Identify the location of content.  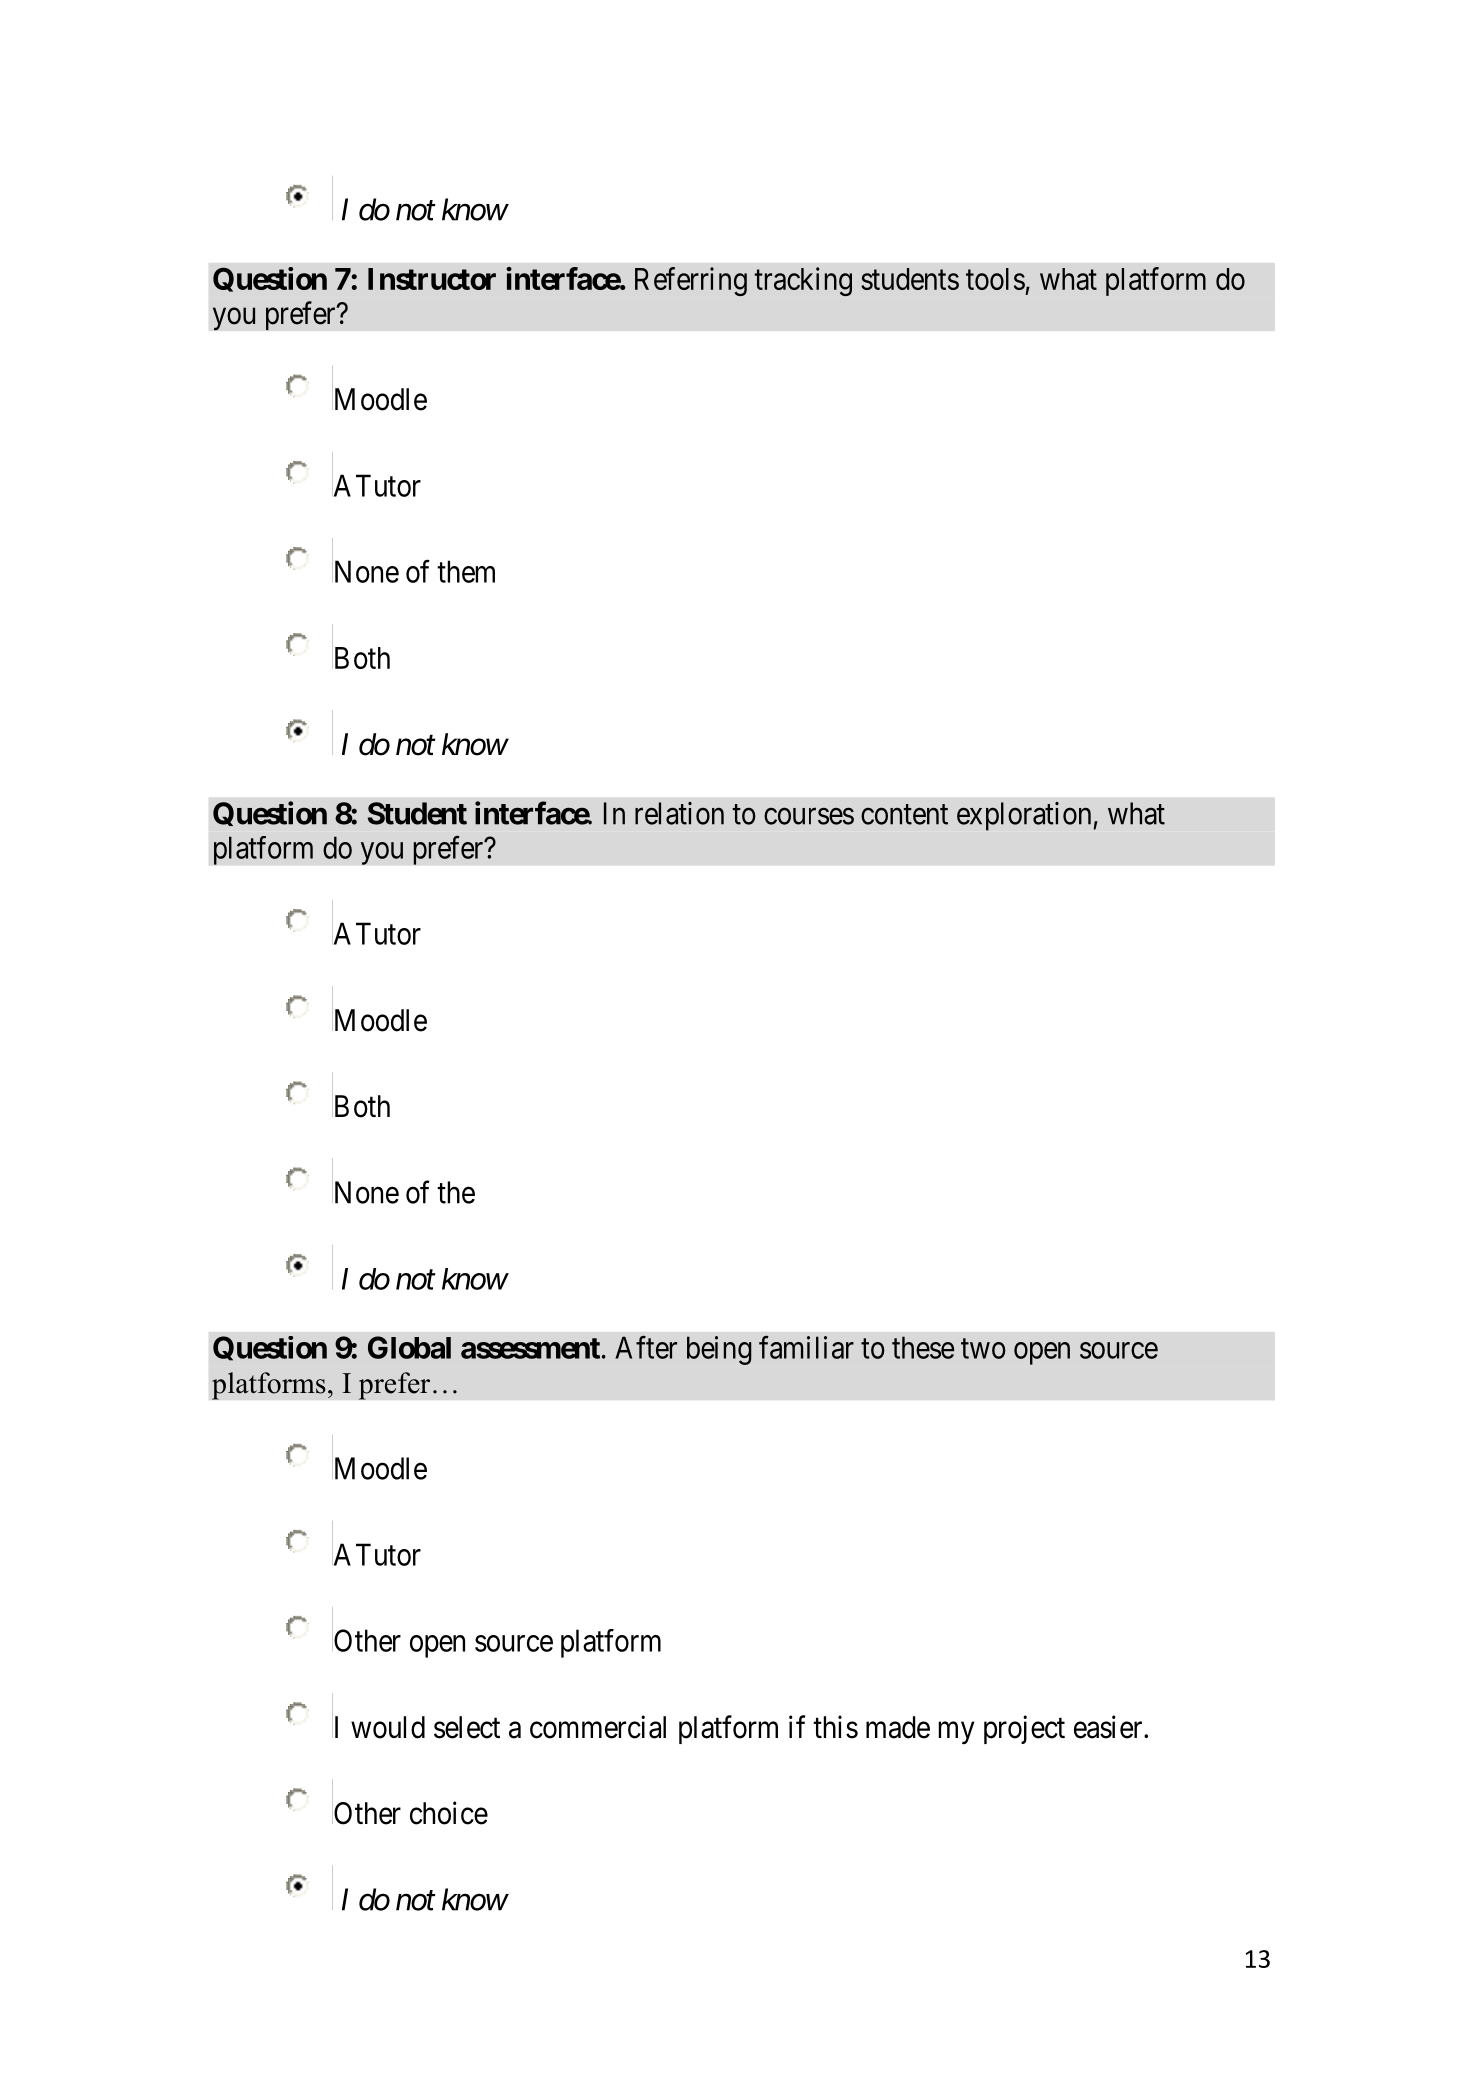
(904, 814).
